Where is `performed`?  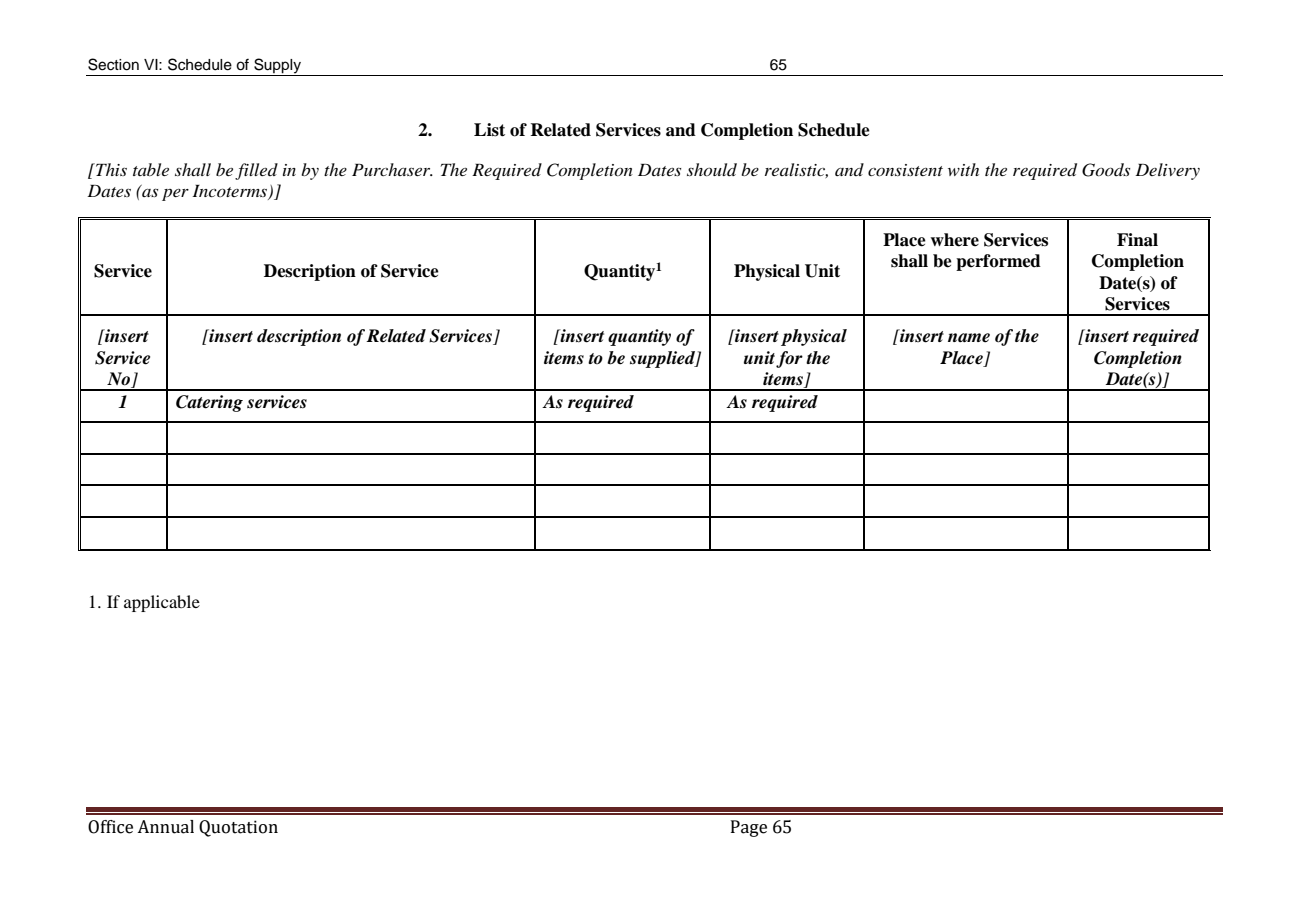 performed is located at coordinates (998, 262).
